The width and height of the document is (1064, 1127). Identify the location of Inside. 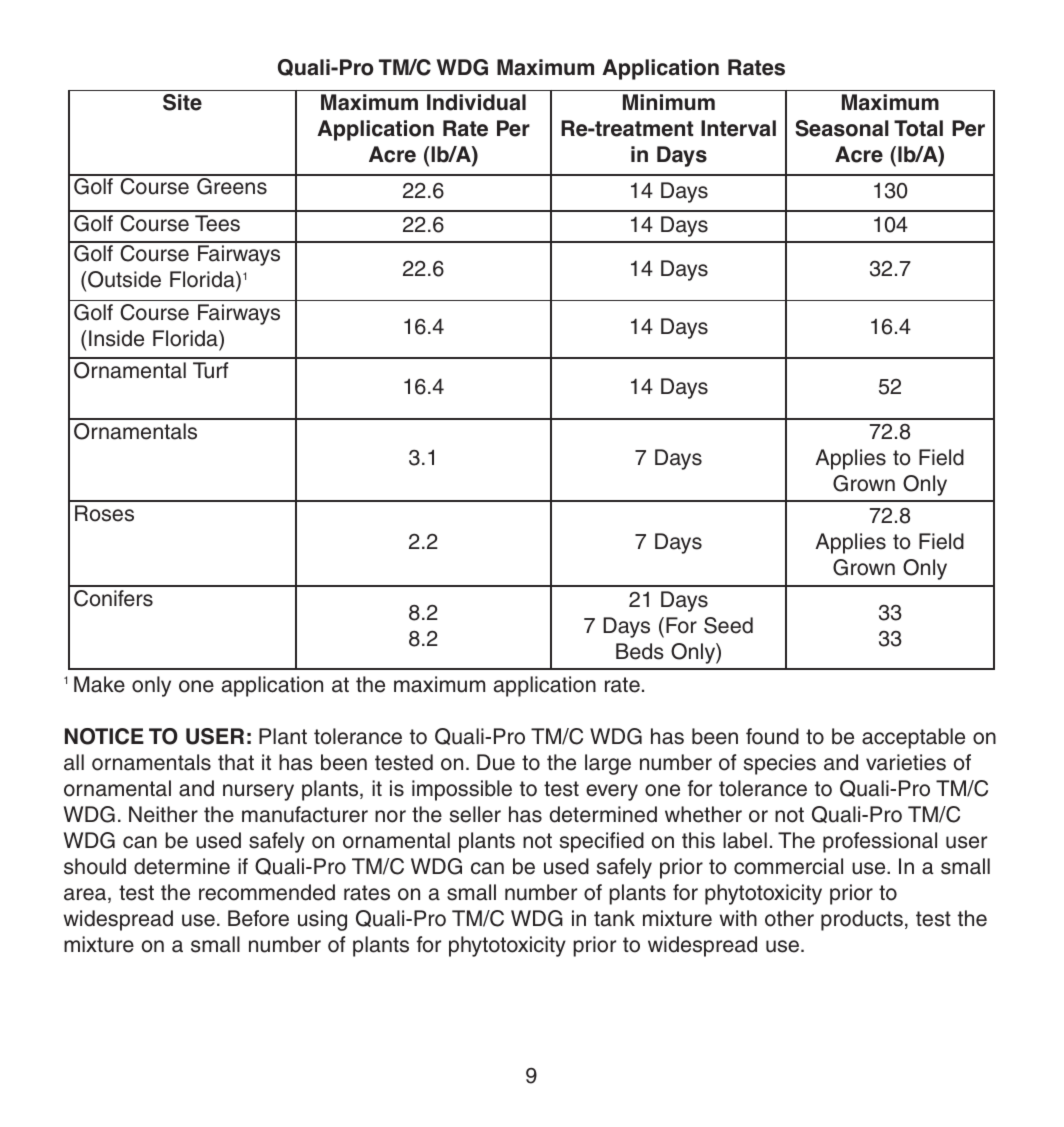
(116, 338).
